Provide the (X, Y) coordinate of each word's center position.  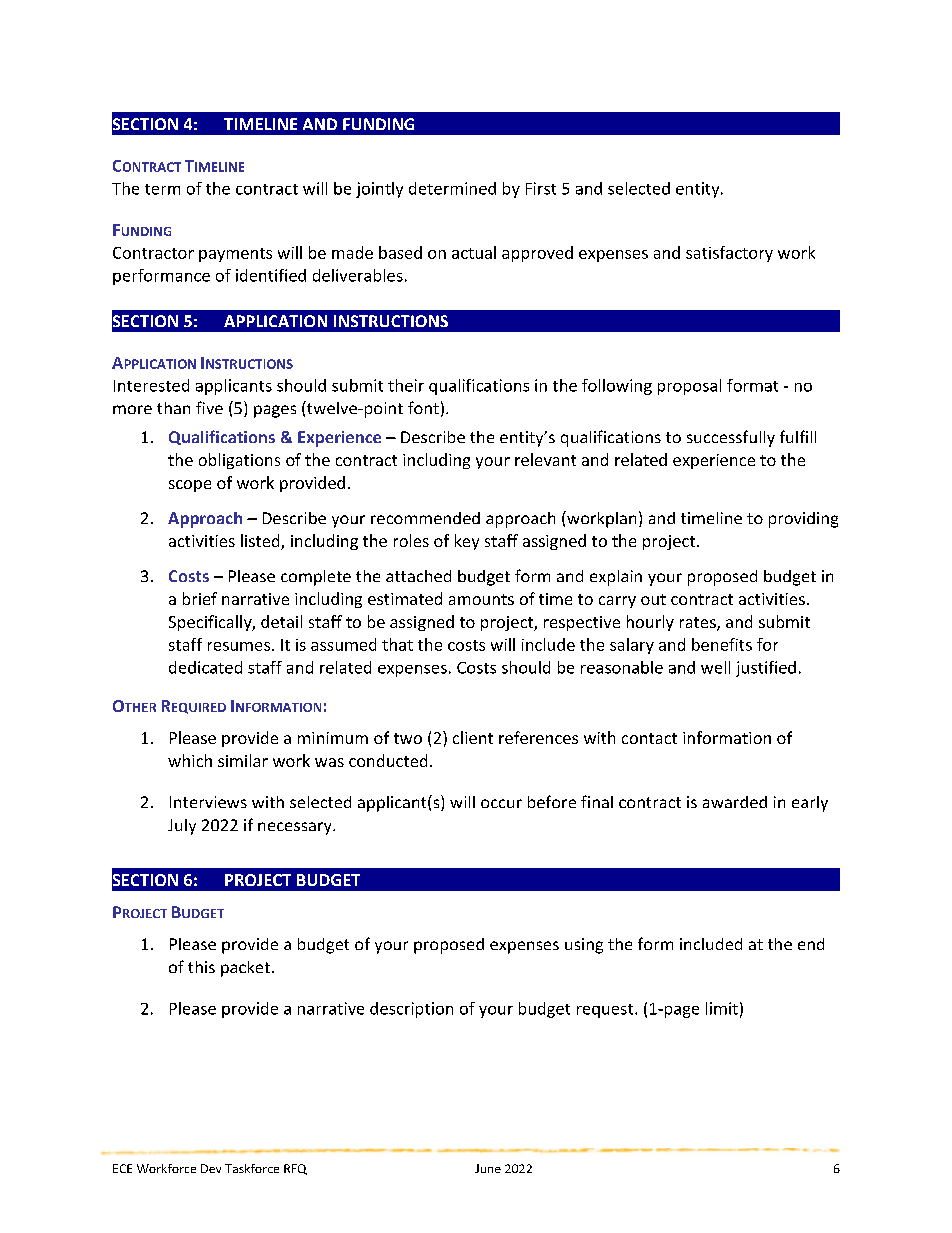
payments (235, 255)
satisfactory (729, 254)
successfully (731, 438)
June (488, 1168)
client (473, 737)
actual (474, 252)
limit (722, 1008)
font (423, 407)
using (584, 946)
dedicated (205, 667)
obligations (239, 461)
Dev (211, 1168)
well (715, 667)
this (201, 967)
